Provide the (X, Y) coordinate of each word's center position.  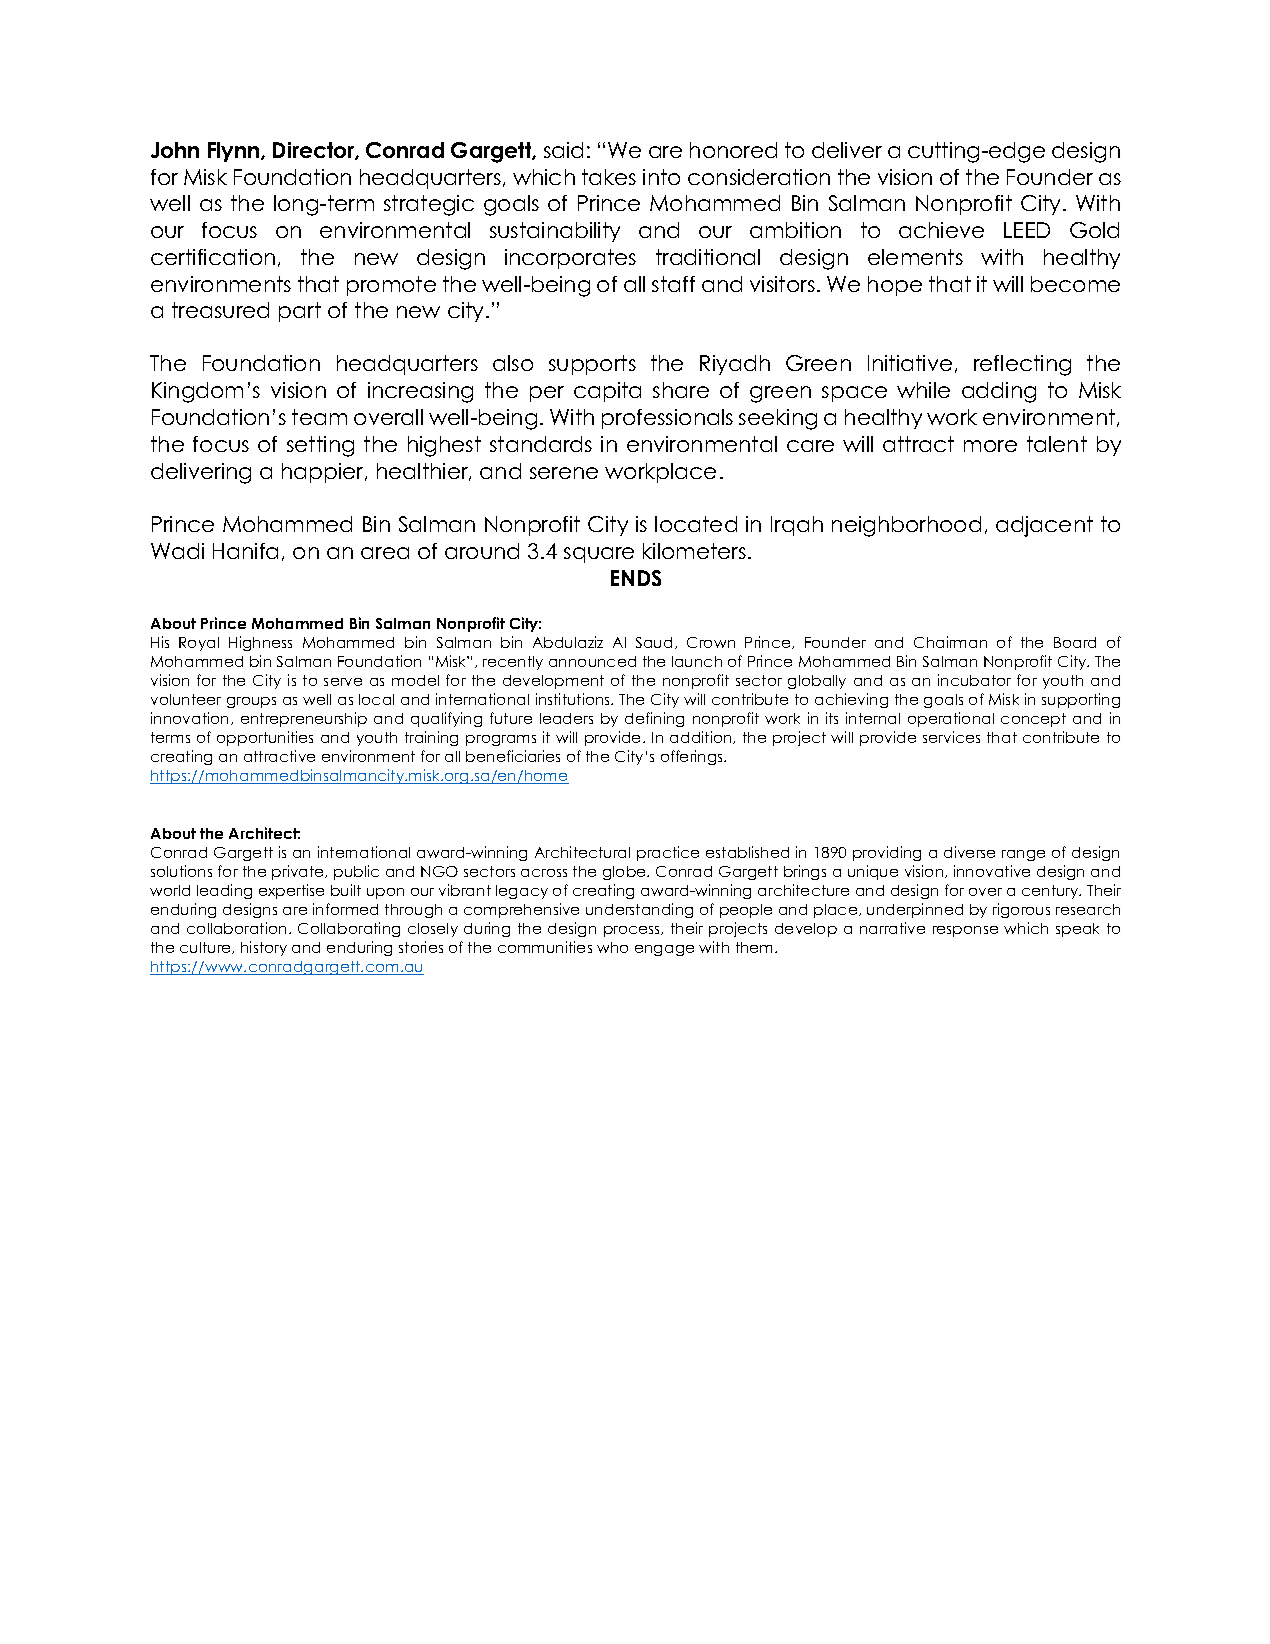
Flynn (235, 152)
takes (609, 177)
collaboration (236, 928)
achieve (941, 230)
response (965, 931)
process (633, 931)
